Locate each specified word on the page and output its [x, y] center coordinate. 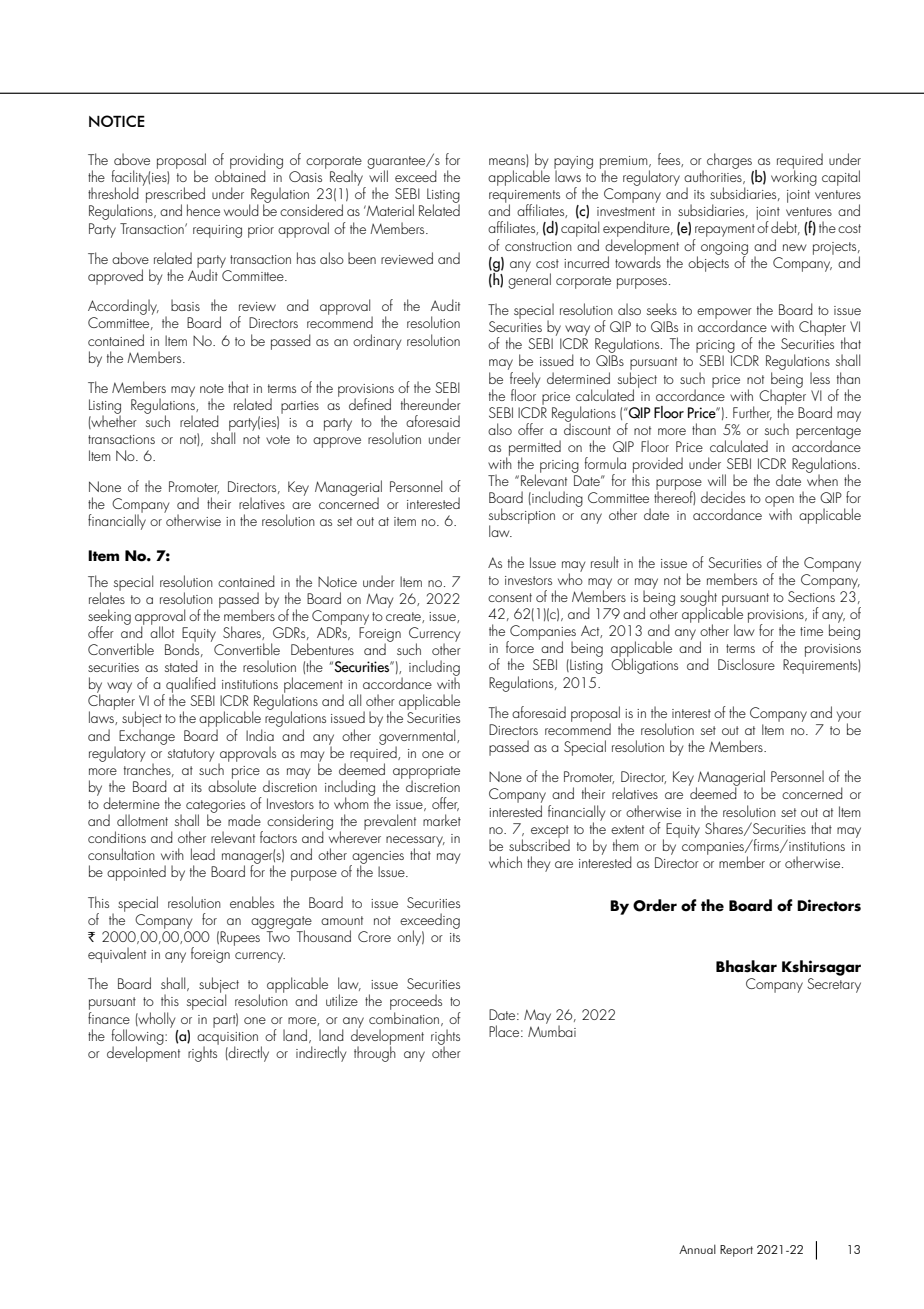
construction [538, 246]
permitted [535, 449]
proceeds [416, 1003]
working [794, 177]
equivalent [117, 955]
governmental [418, 738]
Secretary [834, 985]
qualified [190, 686]
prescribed [175, 196]
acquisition [227, 1039]
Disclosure [746, 664]
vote [278, 439]
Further [752, 413]
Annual [697, 1249]
